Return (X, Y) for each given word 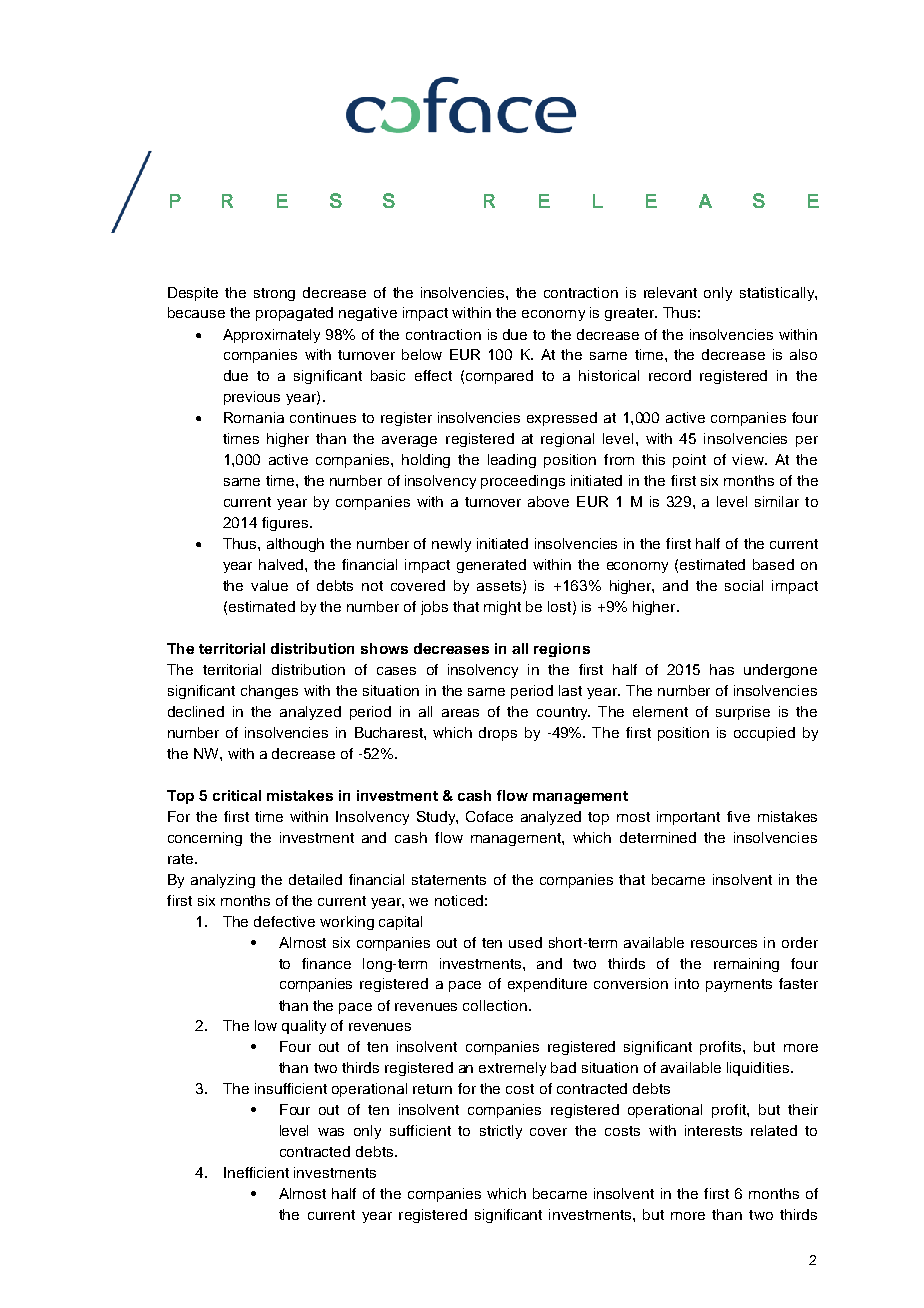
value (269, 585)
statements (449, 880)
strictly (501, 1132)
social (744, 585)
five (738, 816)
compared (499, 377)
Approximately (271, 336)
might (502, 608)
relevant (670, 292)
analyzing (223, 881)
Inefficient (256, 1172)
